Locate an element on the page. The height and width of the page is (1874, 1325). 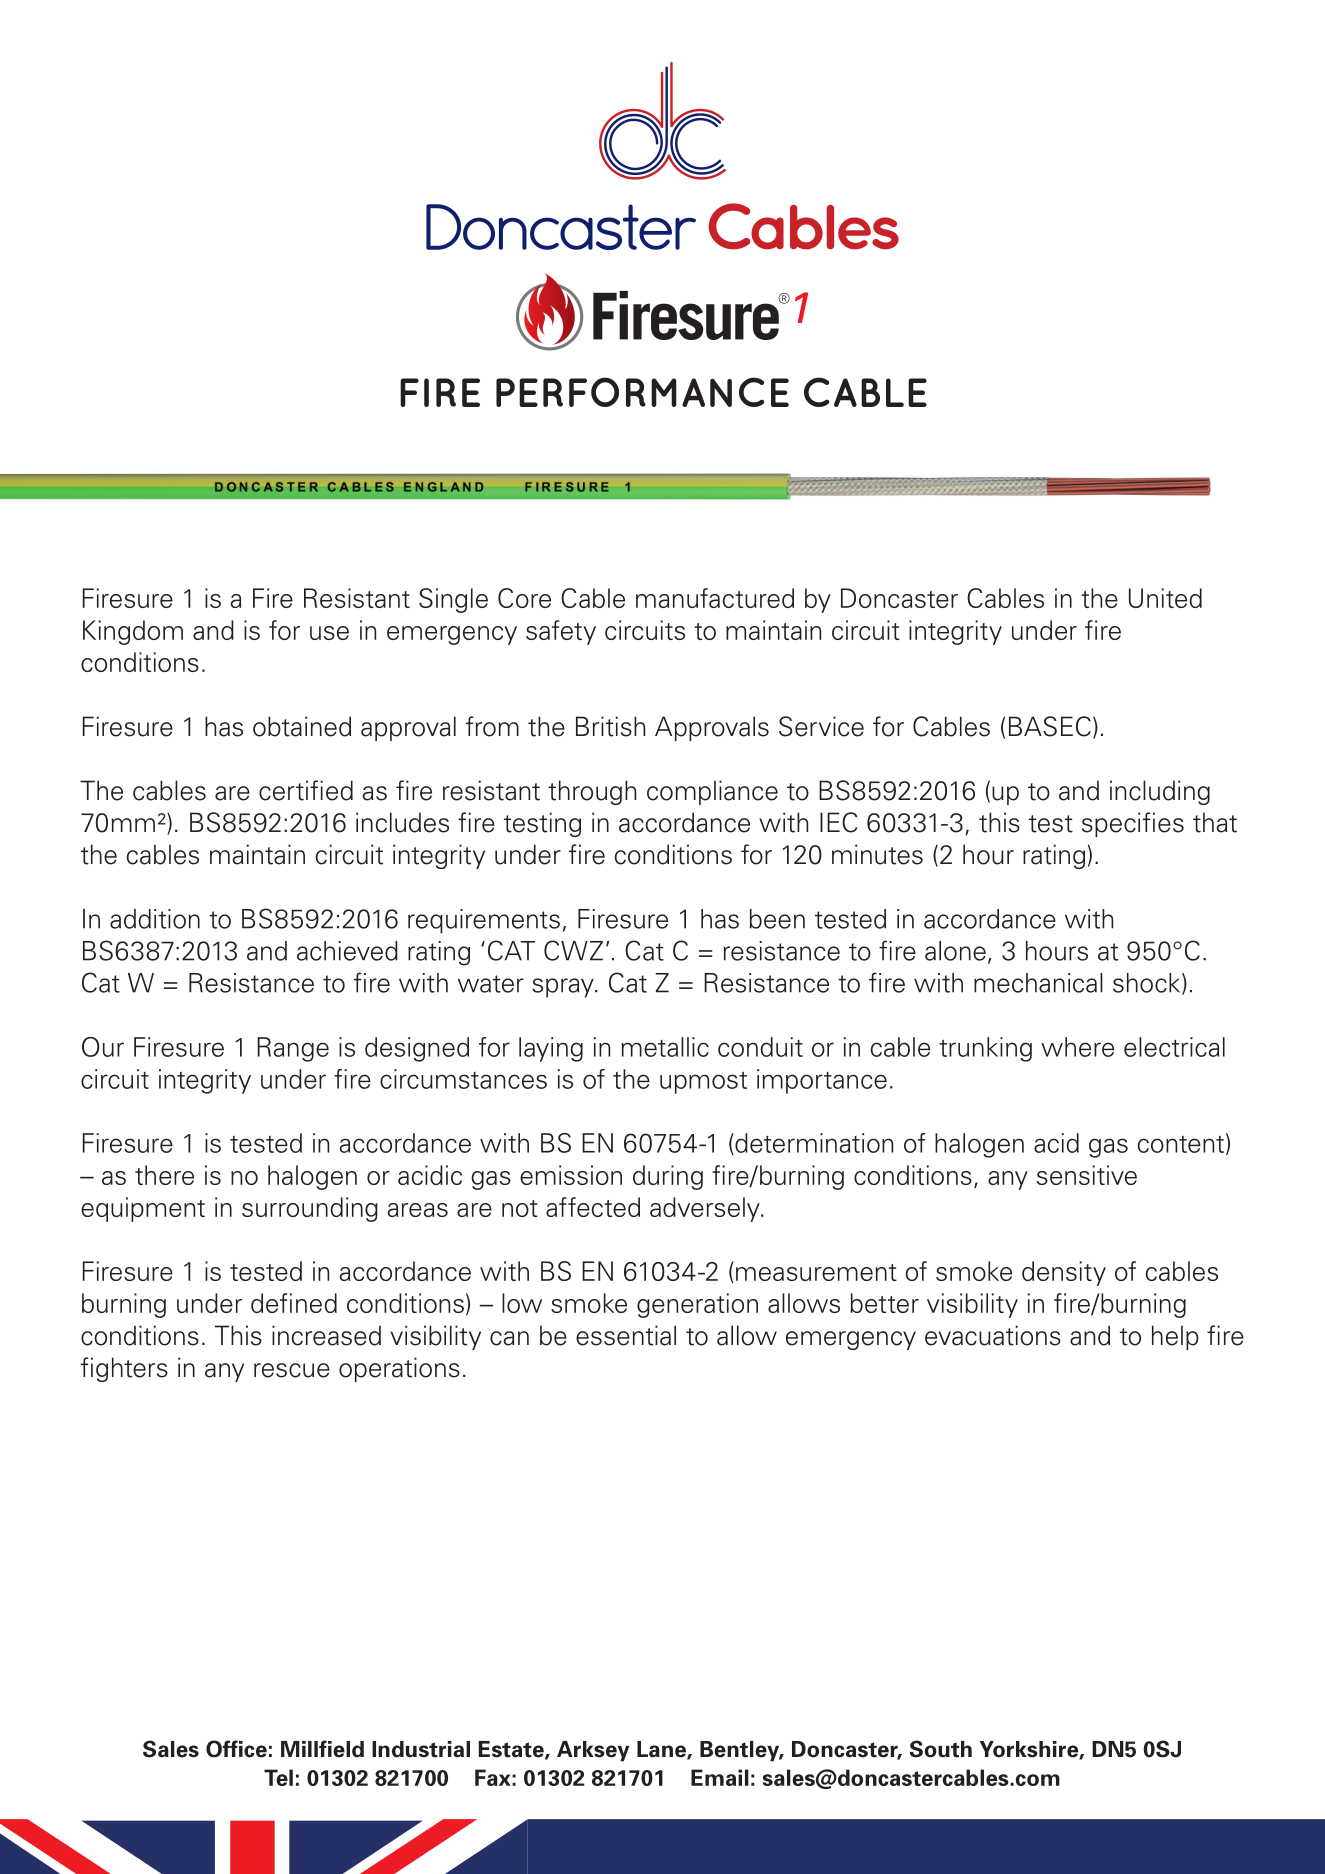
Lane is located at coordinates (662, 1750).
